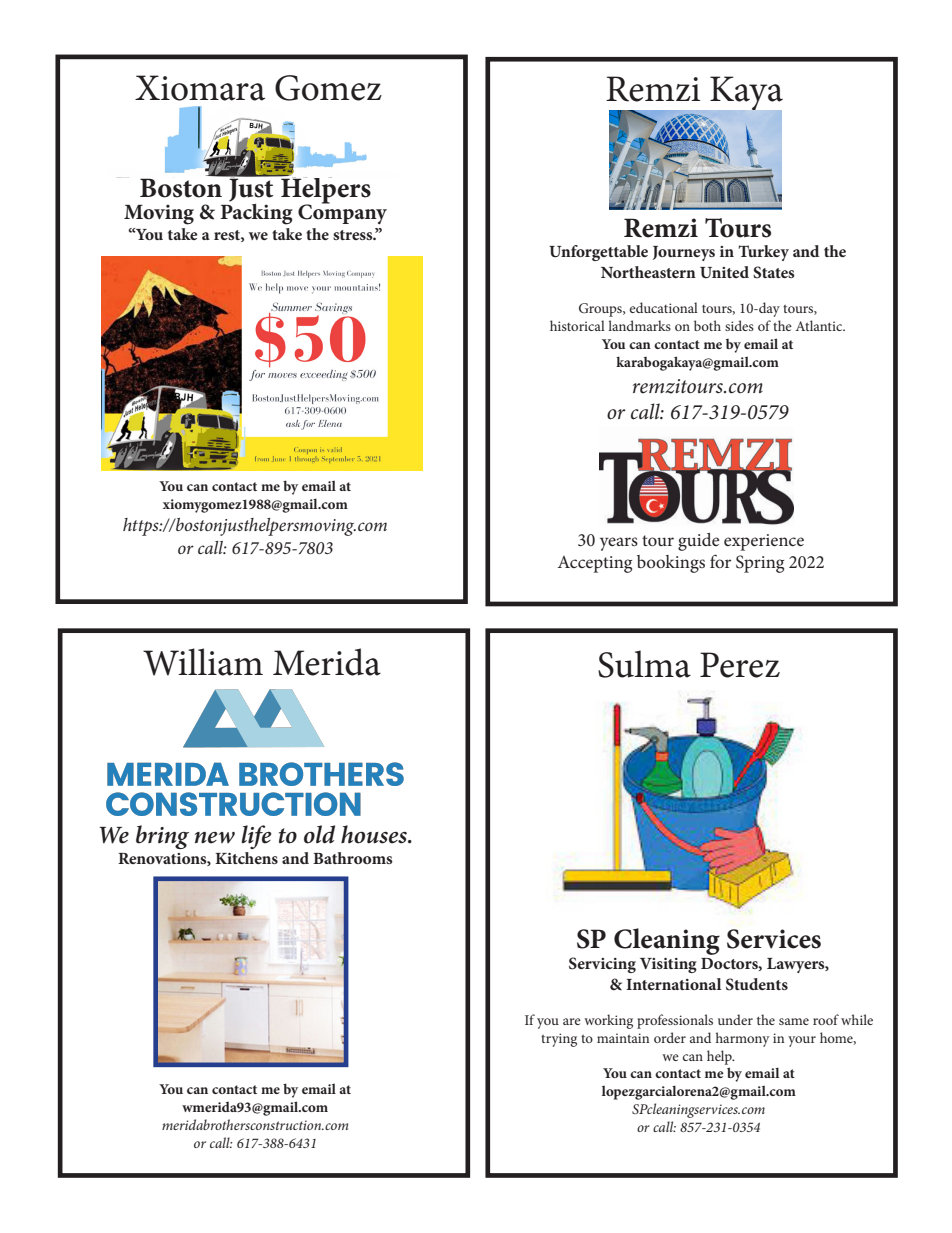 The width and height of the screenshot is (952, 1233). What do you see at coordinates (246, 858) in the screenshot?
I see `Kitchens` at bounding box center [246, 858].
